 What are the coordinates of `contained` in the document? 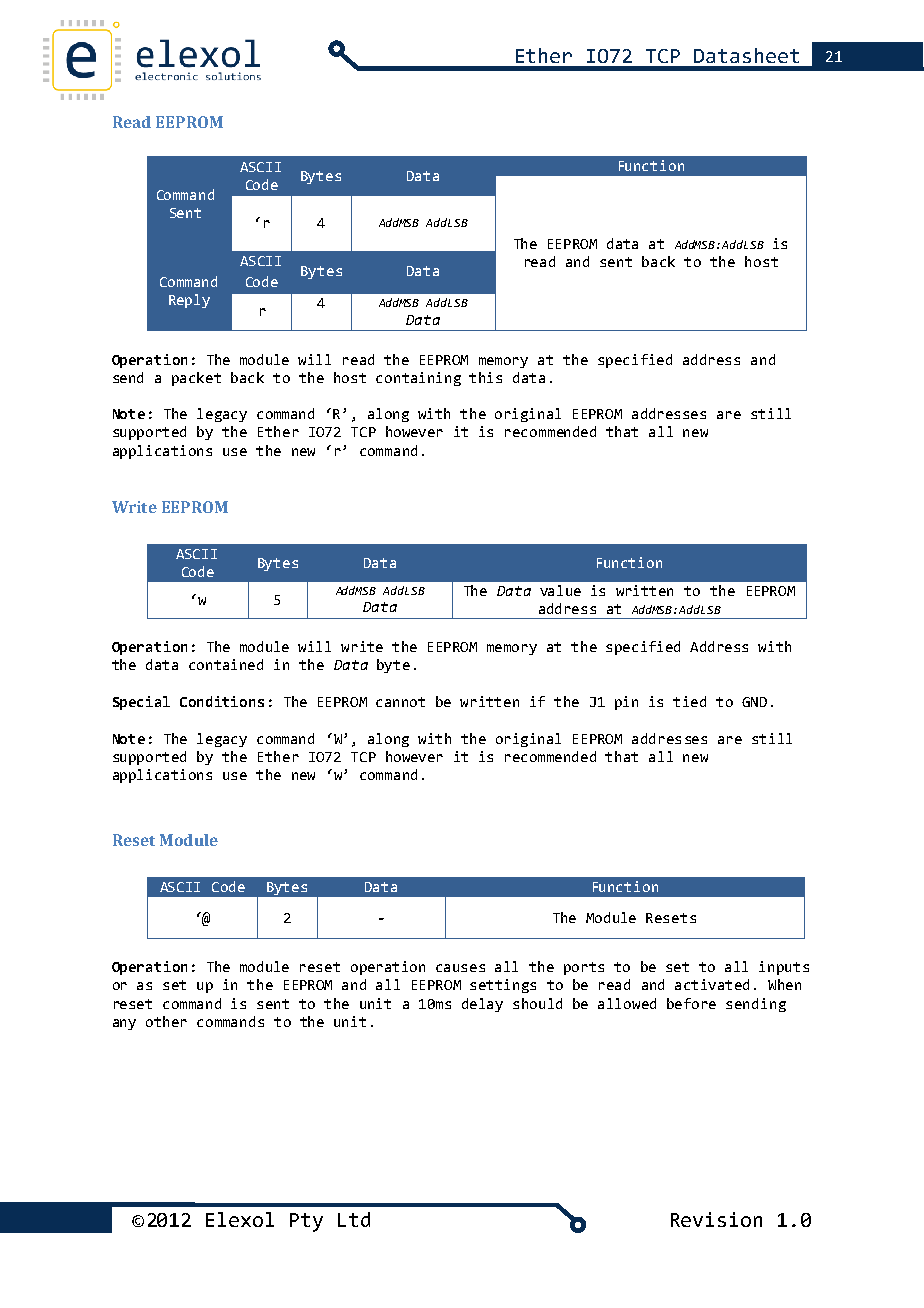 It's located at (226, 664).
